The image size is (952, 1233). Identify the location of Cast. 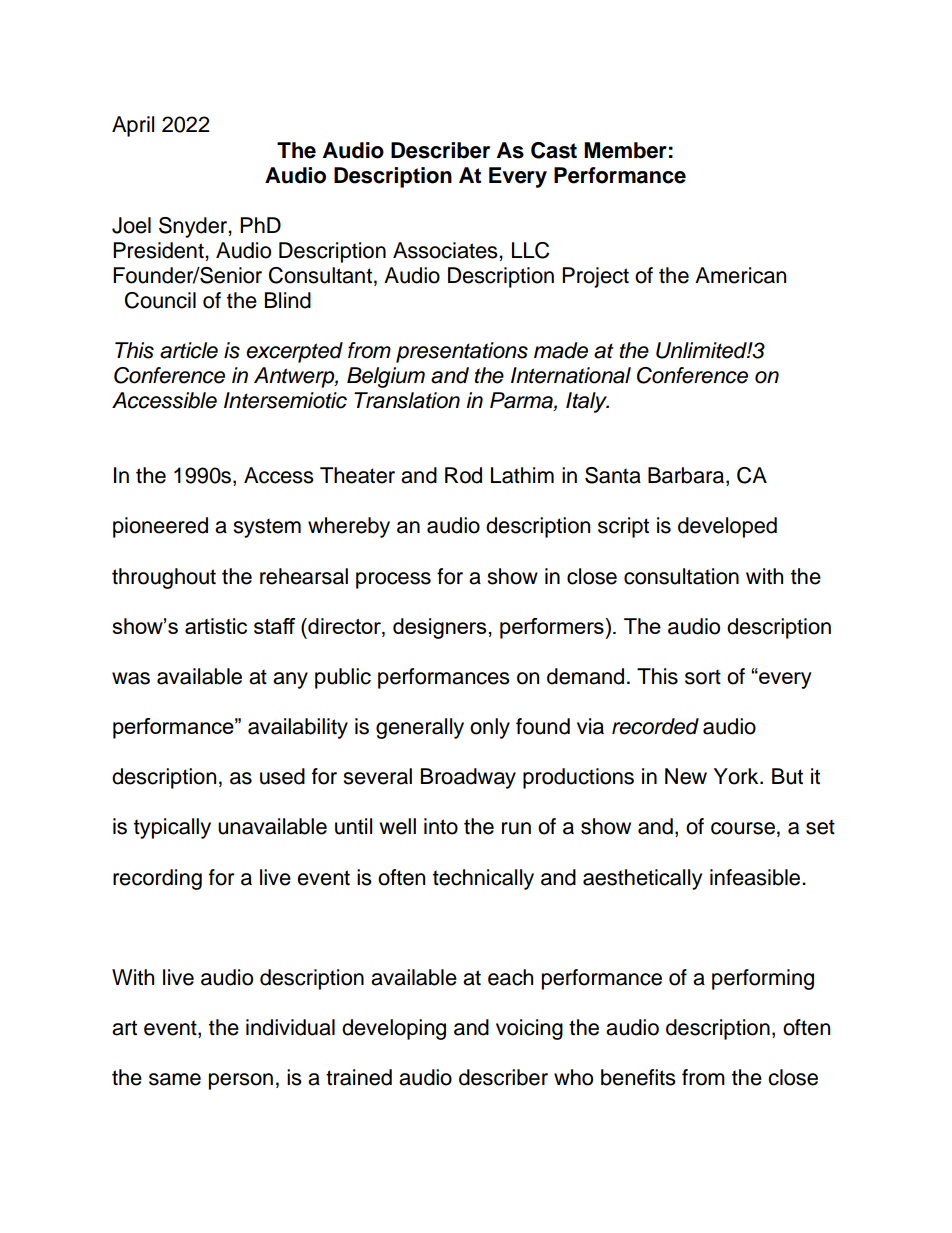
(554, 150).
